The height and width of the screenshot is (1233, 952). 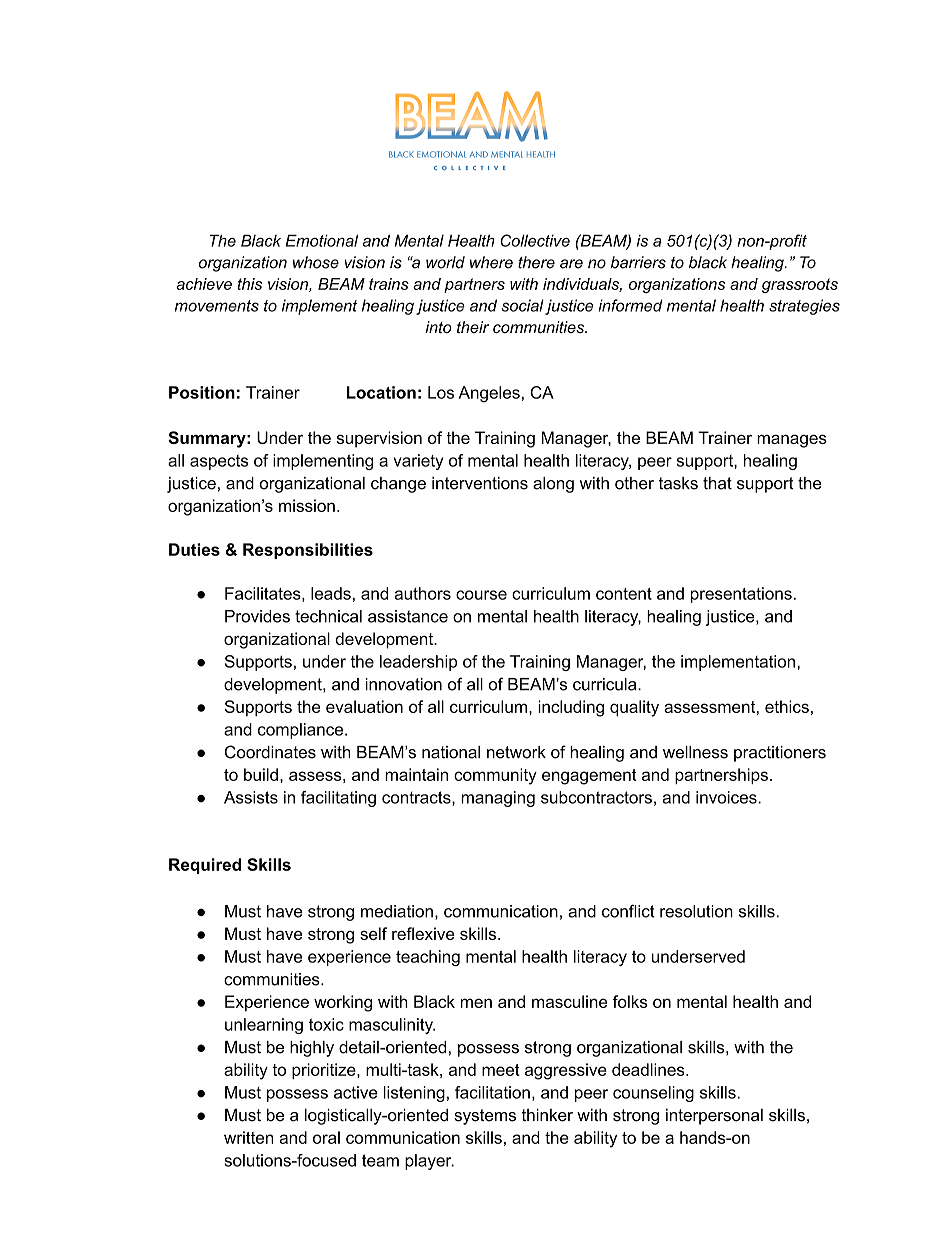 I want to click on written, so click(x=249, y=1137).
